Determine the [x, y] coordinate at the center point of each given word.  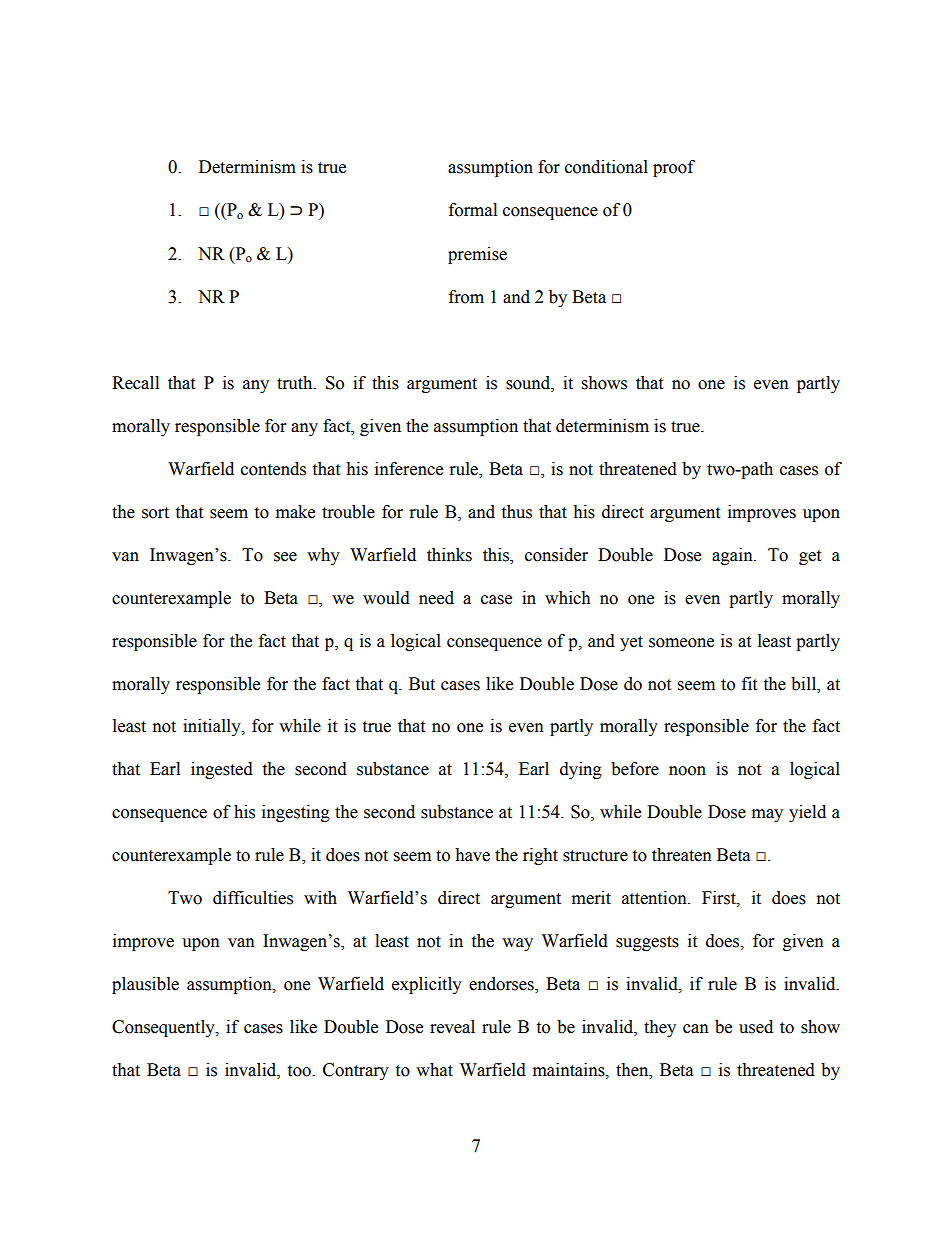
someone [681, 643]
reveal [452, 1027]
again [733, 556]
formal [473, 210]
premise [477, 255]
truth [296, 383]
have [472, 855]
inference [409, 469]
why [323, 556]
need [436, 598]
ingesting [296, 813]
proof [674, 168]
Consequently [164, 1028]
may [767, 815]
